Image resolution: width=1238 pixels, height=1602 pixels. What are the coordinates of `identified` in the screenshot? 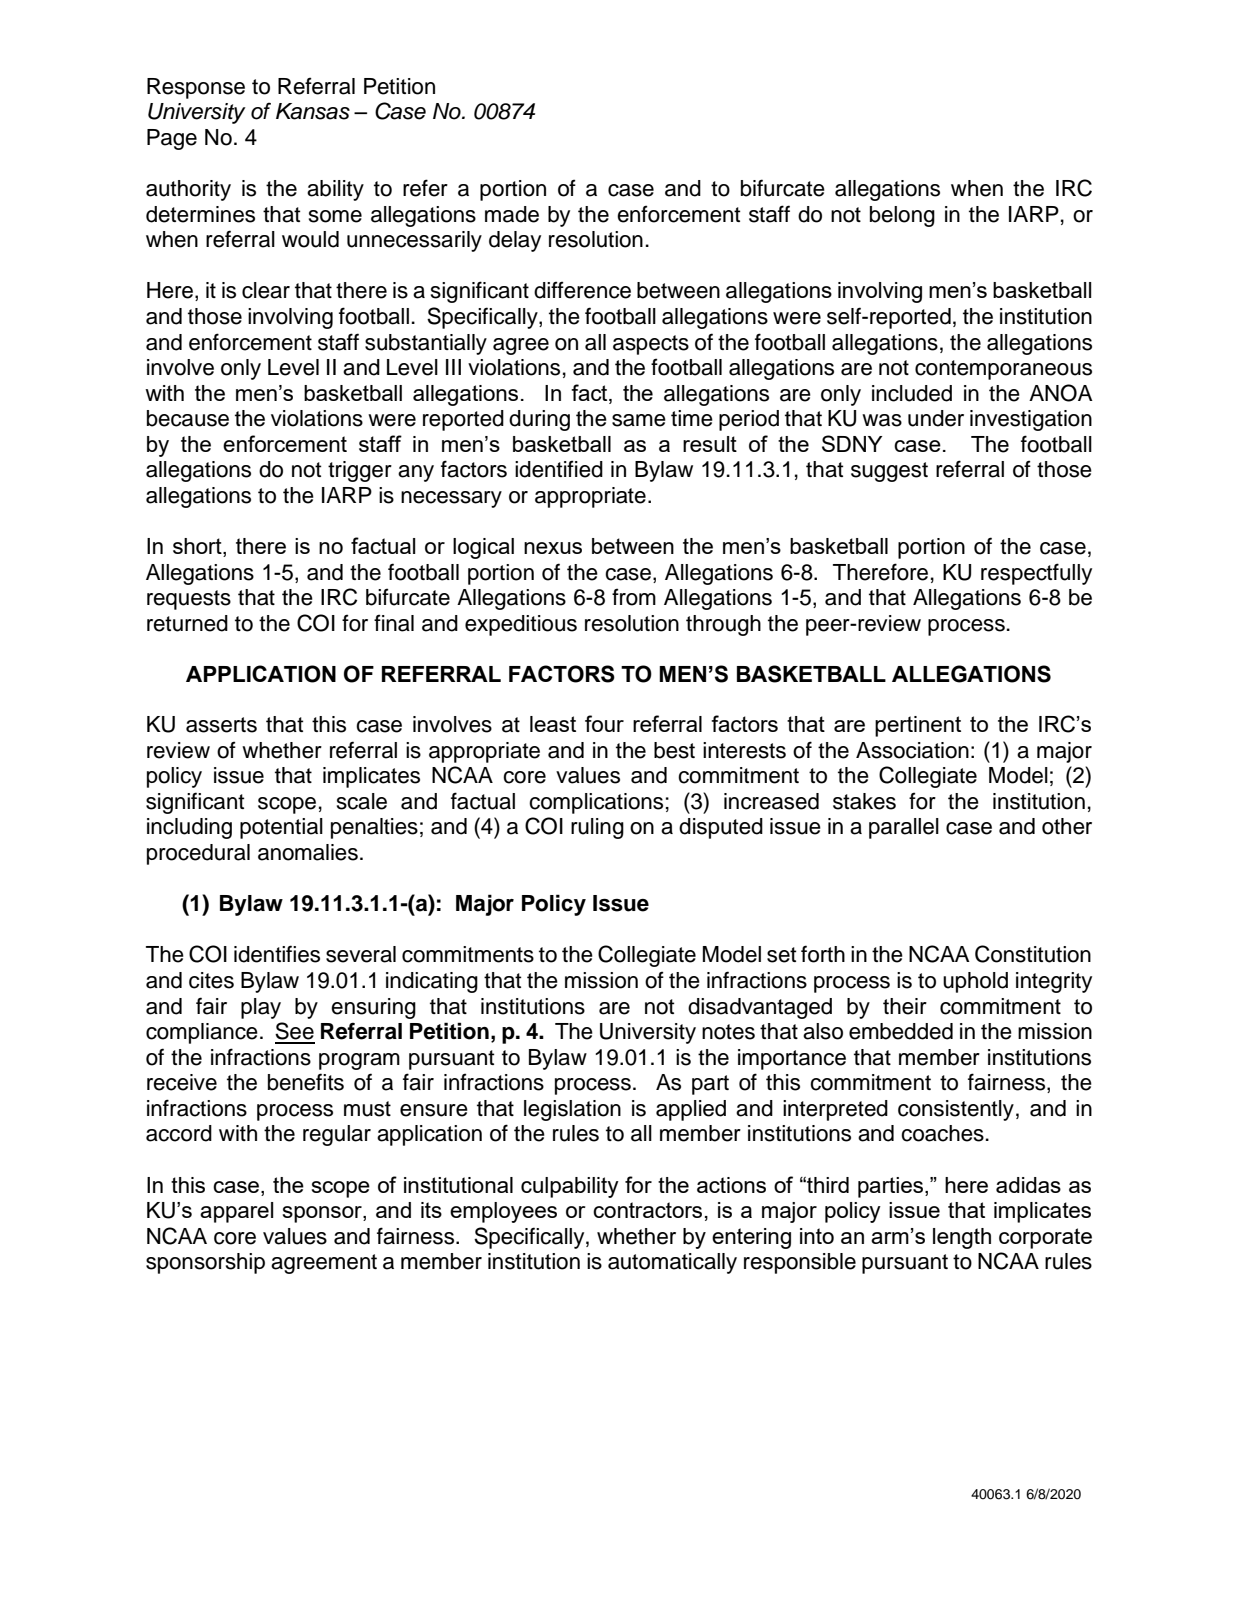 It's located at (559, 469).
